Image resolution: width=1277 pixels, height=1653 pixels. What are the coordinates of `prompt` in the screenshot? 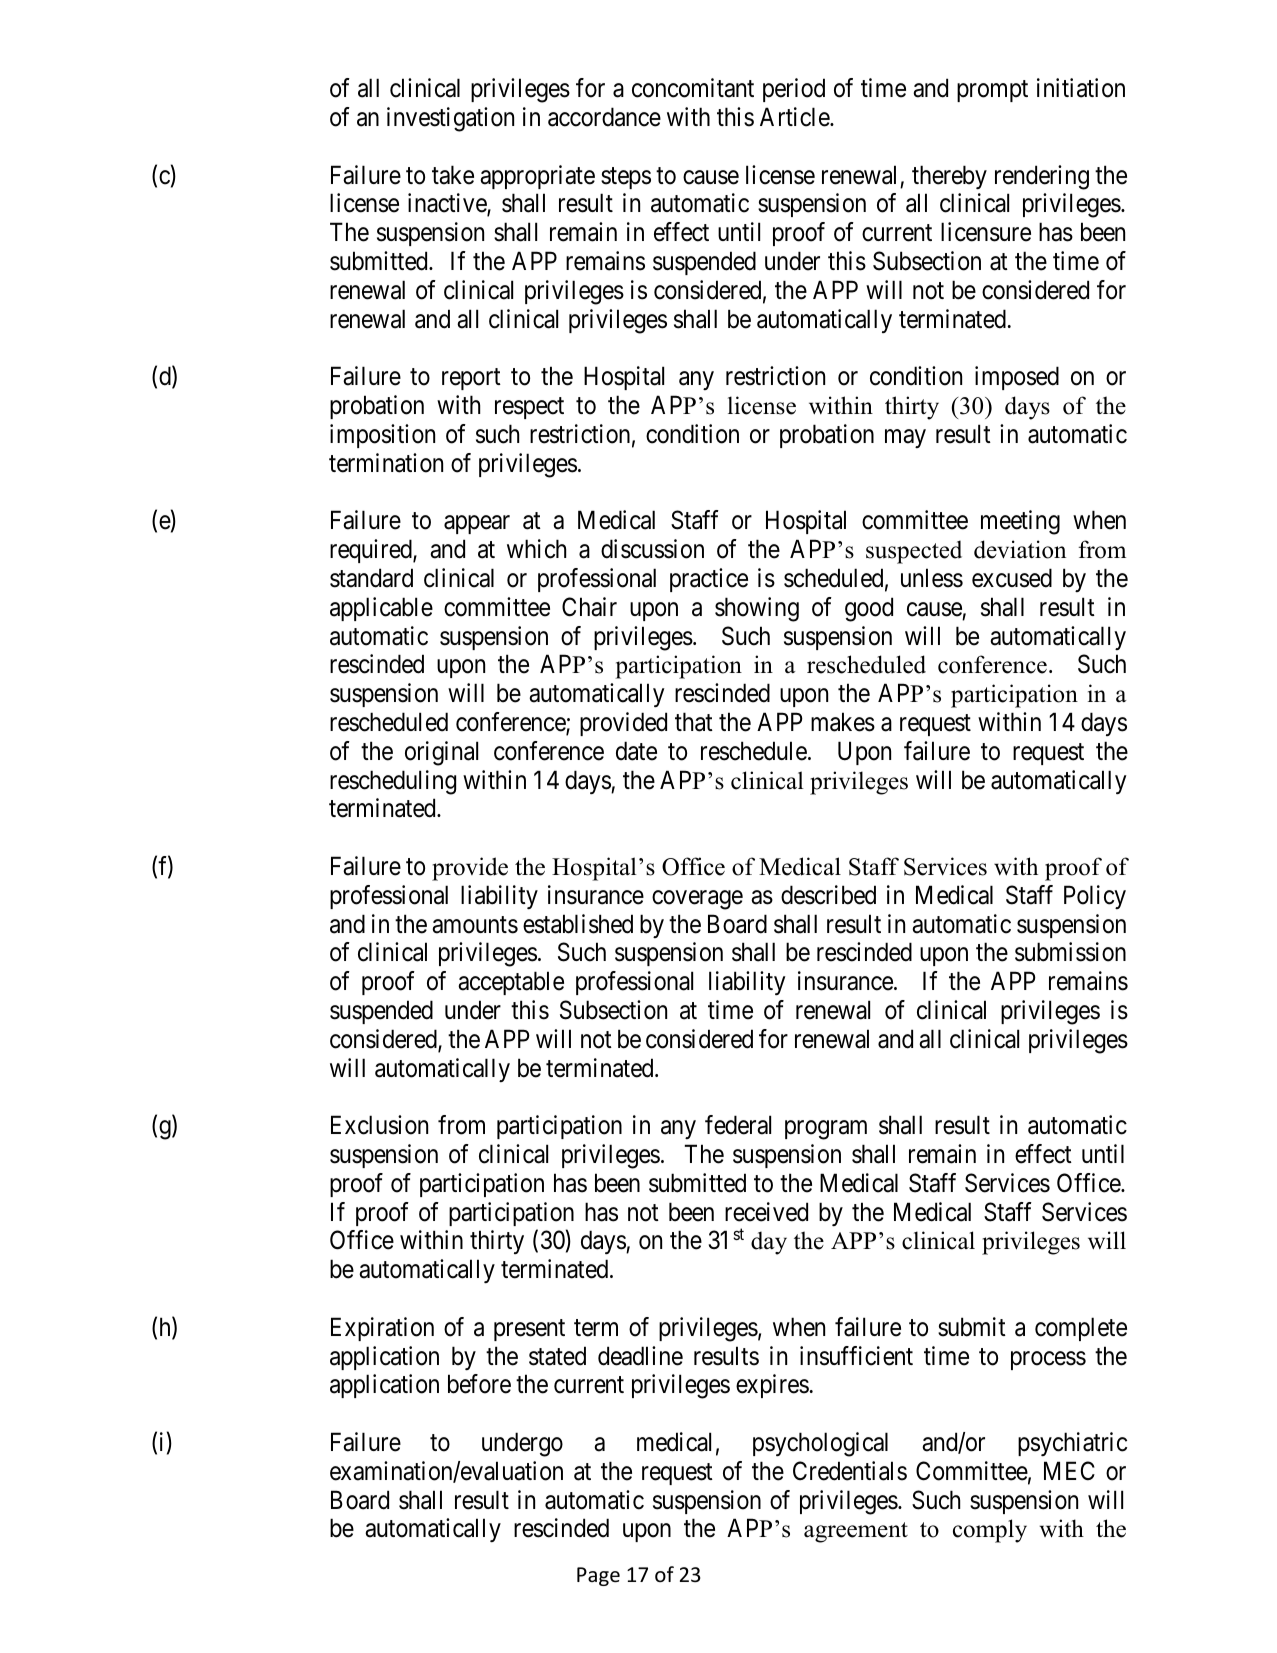 It's located at (992, 91).
